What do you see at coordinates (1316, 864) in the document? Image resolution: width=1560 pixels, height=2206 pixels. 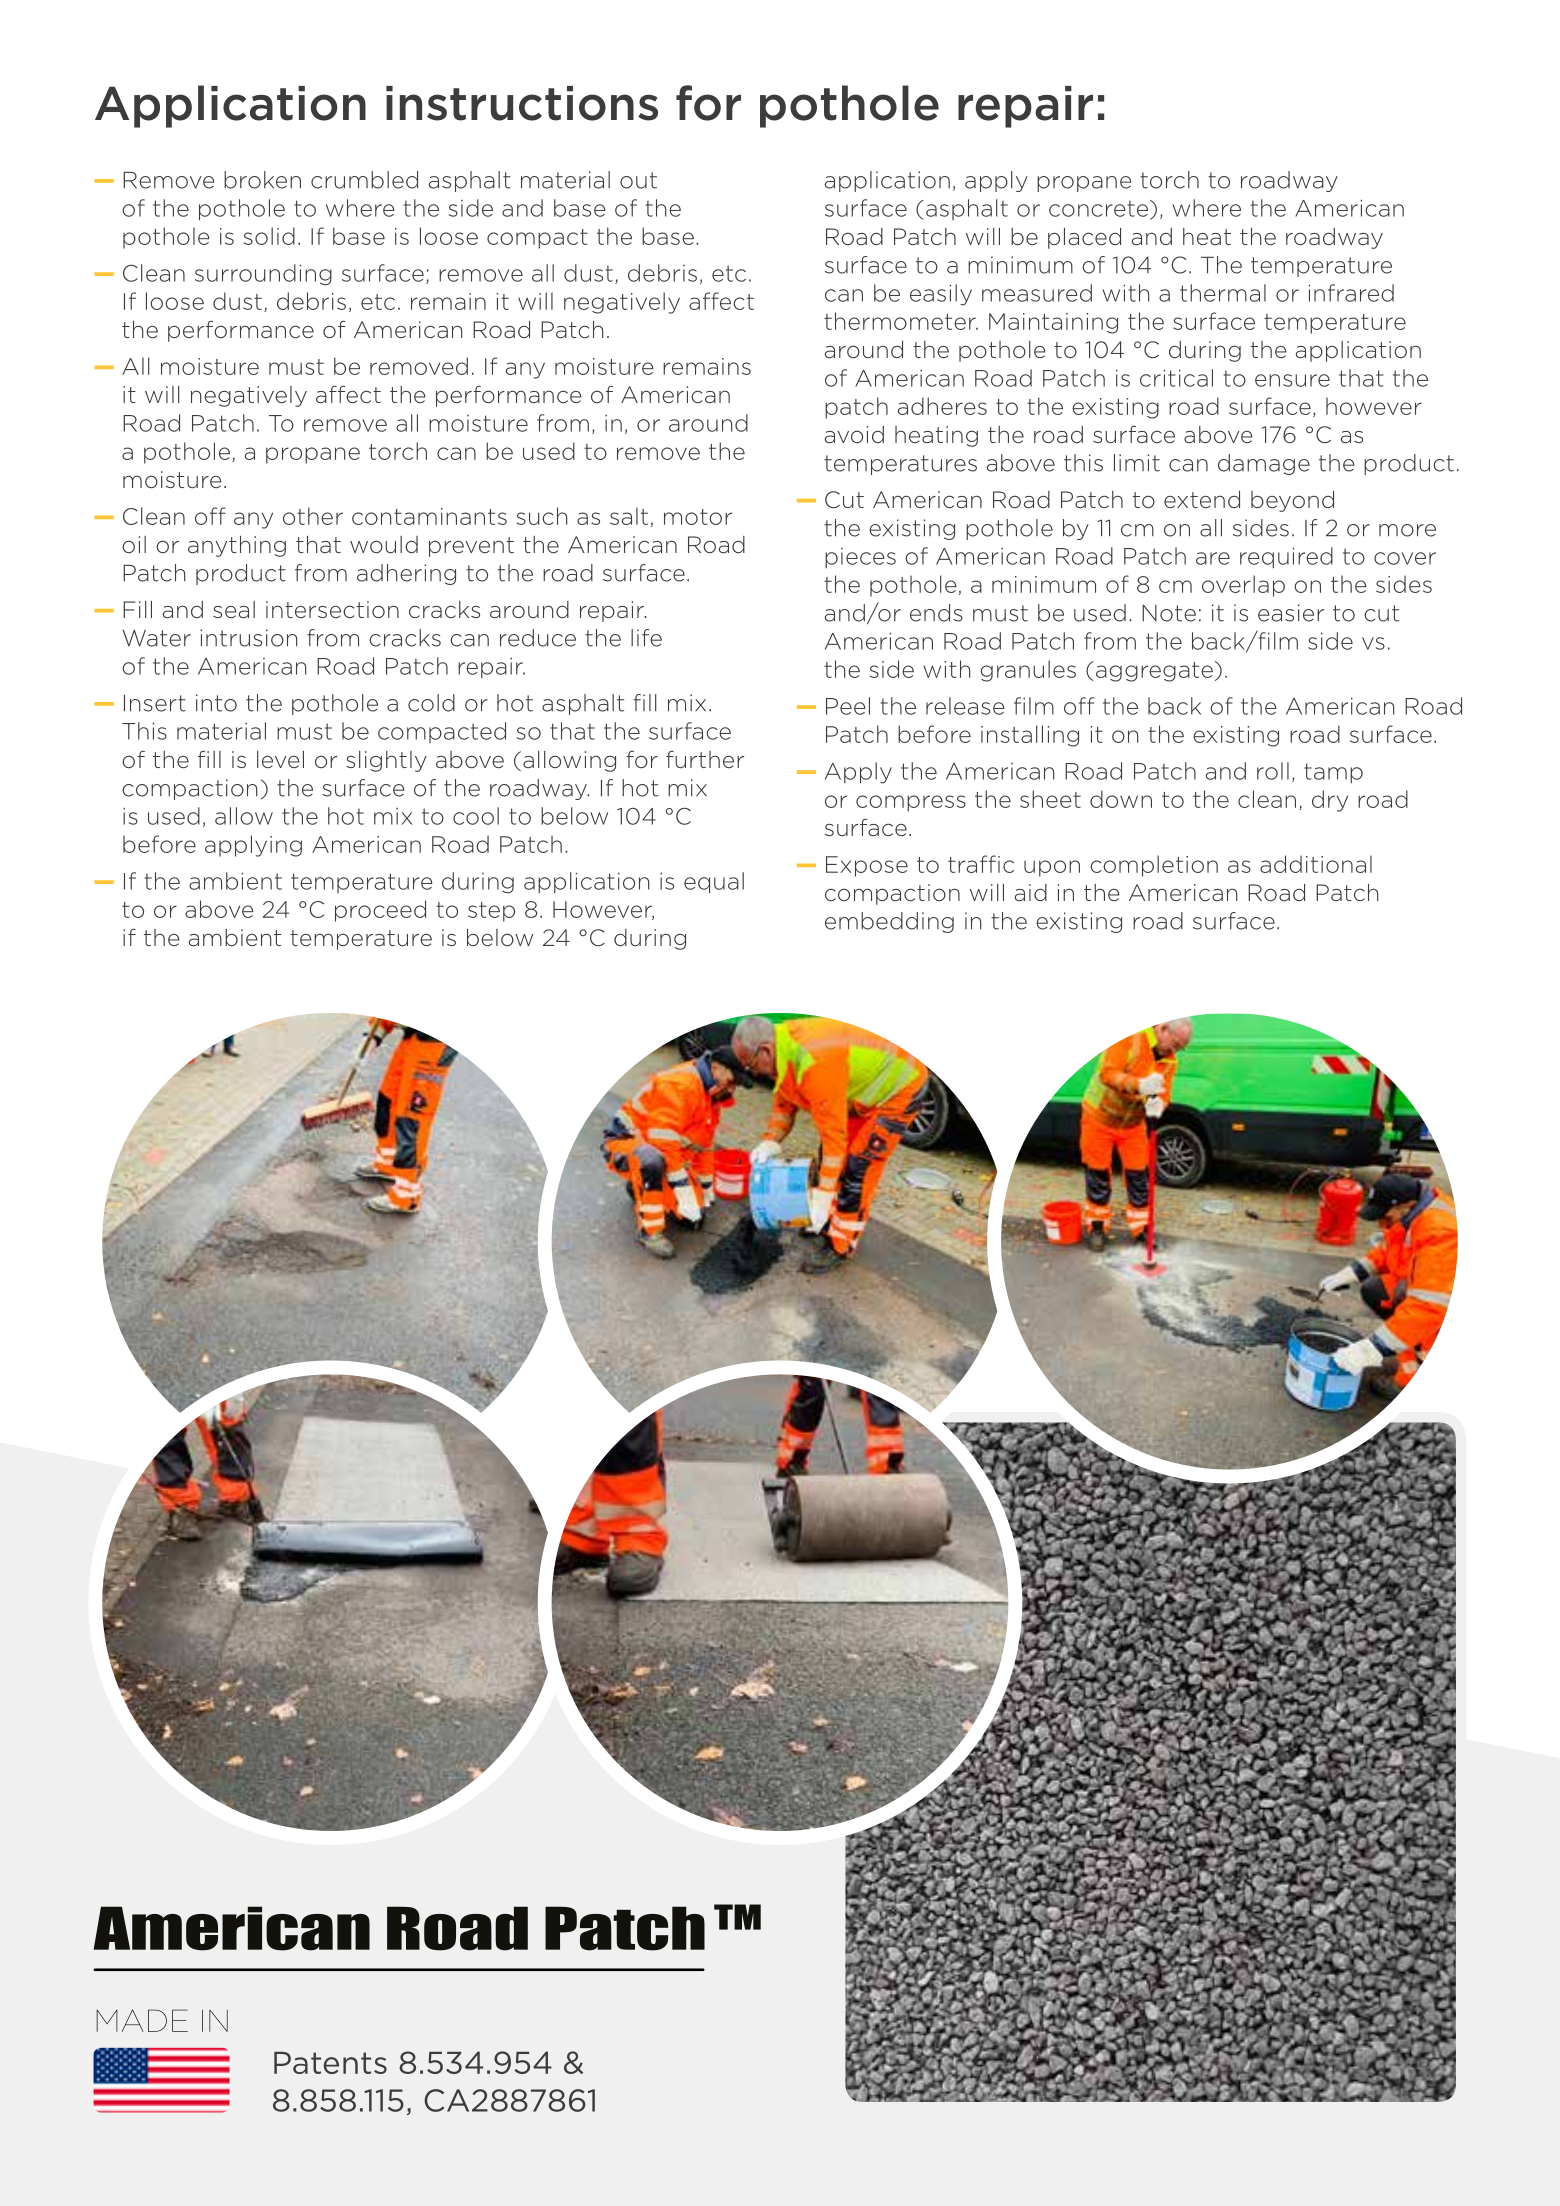 I see `additional` at bounding box center [1316, 864].
